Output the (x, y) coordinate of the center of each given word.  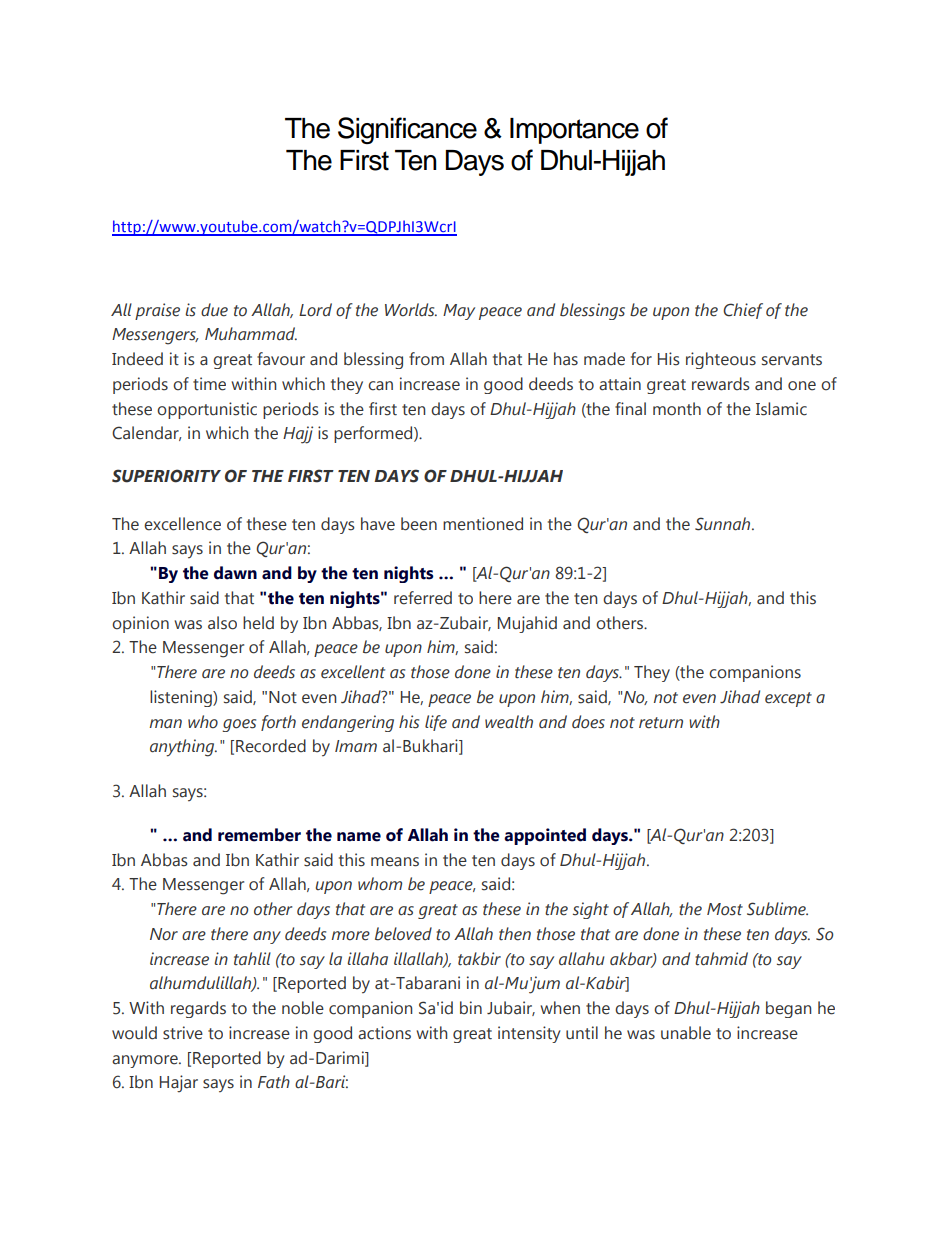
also (222, 623)
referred (423, 598)
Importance (574, 131)
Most (725, 909)
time (209, 384)
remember (259, 835)
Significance (407, 130)
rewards (721, 384)
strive (183, 1033)
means (395, 862)
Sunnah (724, 524)
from (426, 359)
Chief (743, 311)
